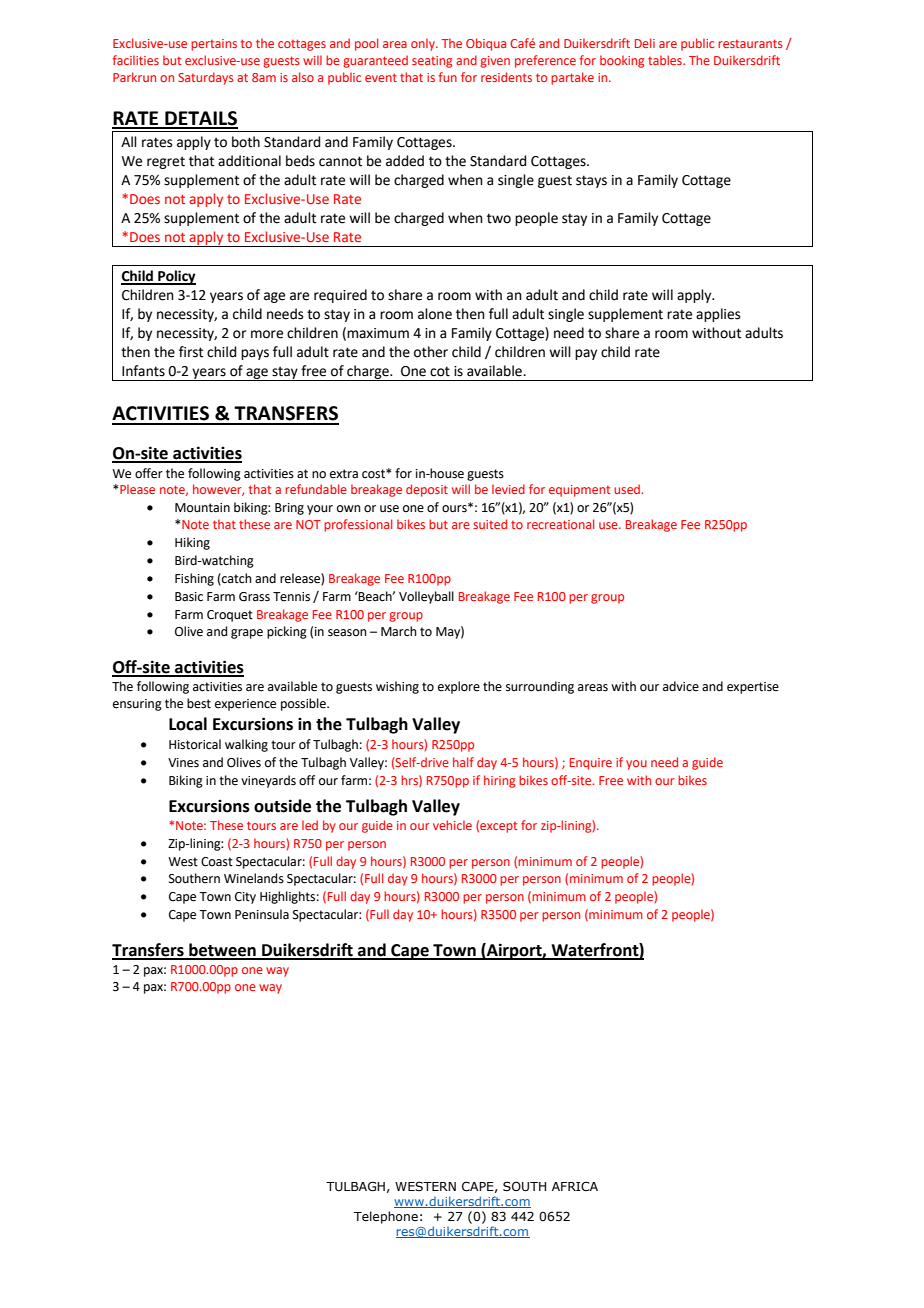  I want to click on Telephone, so click(386, 1217).
